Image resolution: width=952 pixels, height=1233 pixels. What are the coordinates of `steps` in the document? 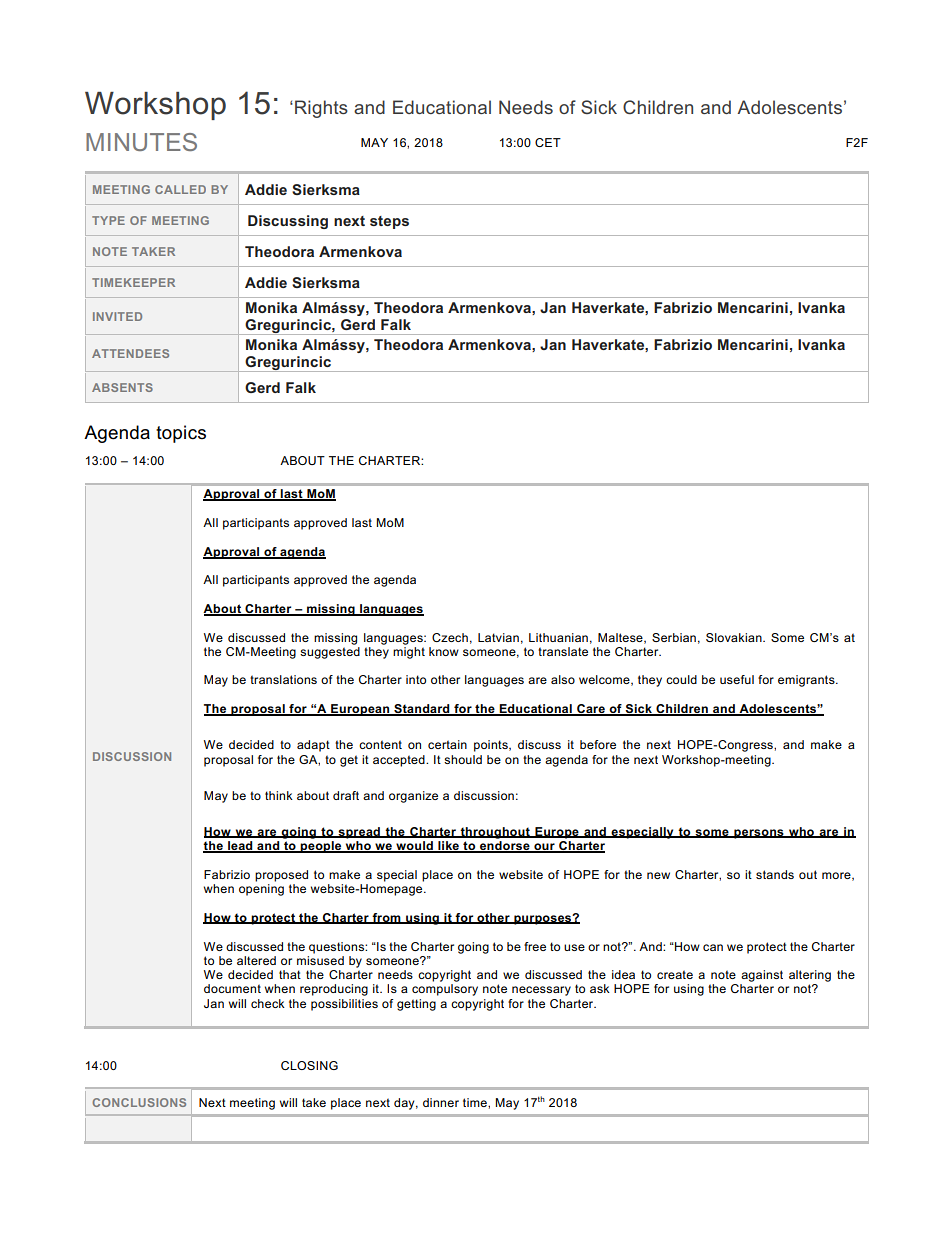 It's located at (389, 222).
